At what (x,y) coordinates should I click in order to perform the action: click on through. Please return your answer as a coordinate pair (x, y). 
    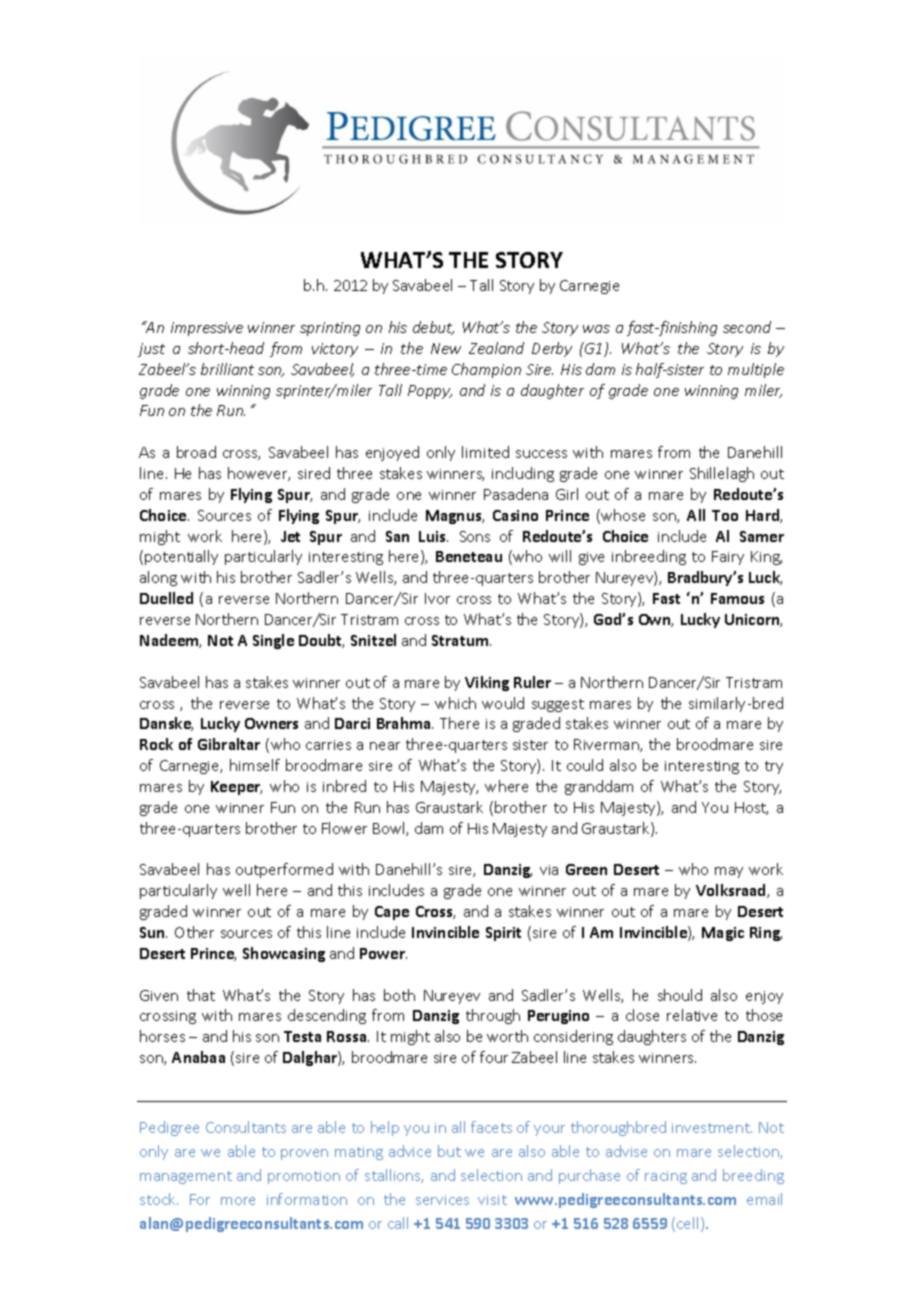
    Looking at the image, I should click on (493, 1016).
